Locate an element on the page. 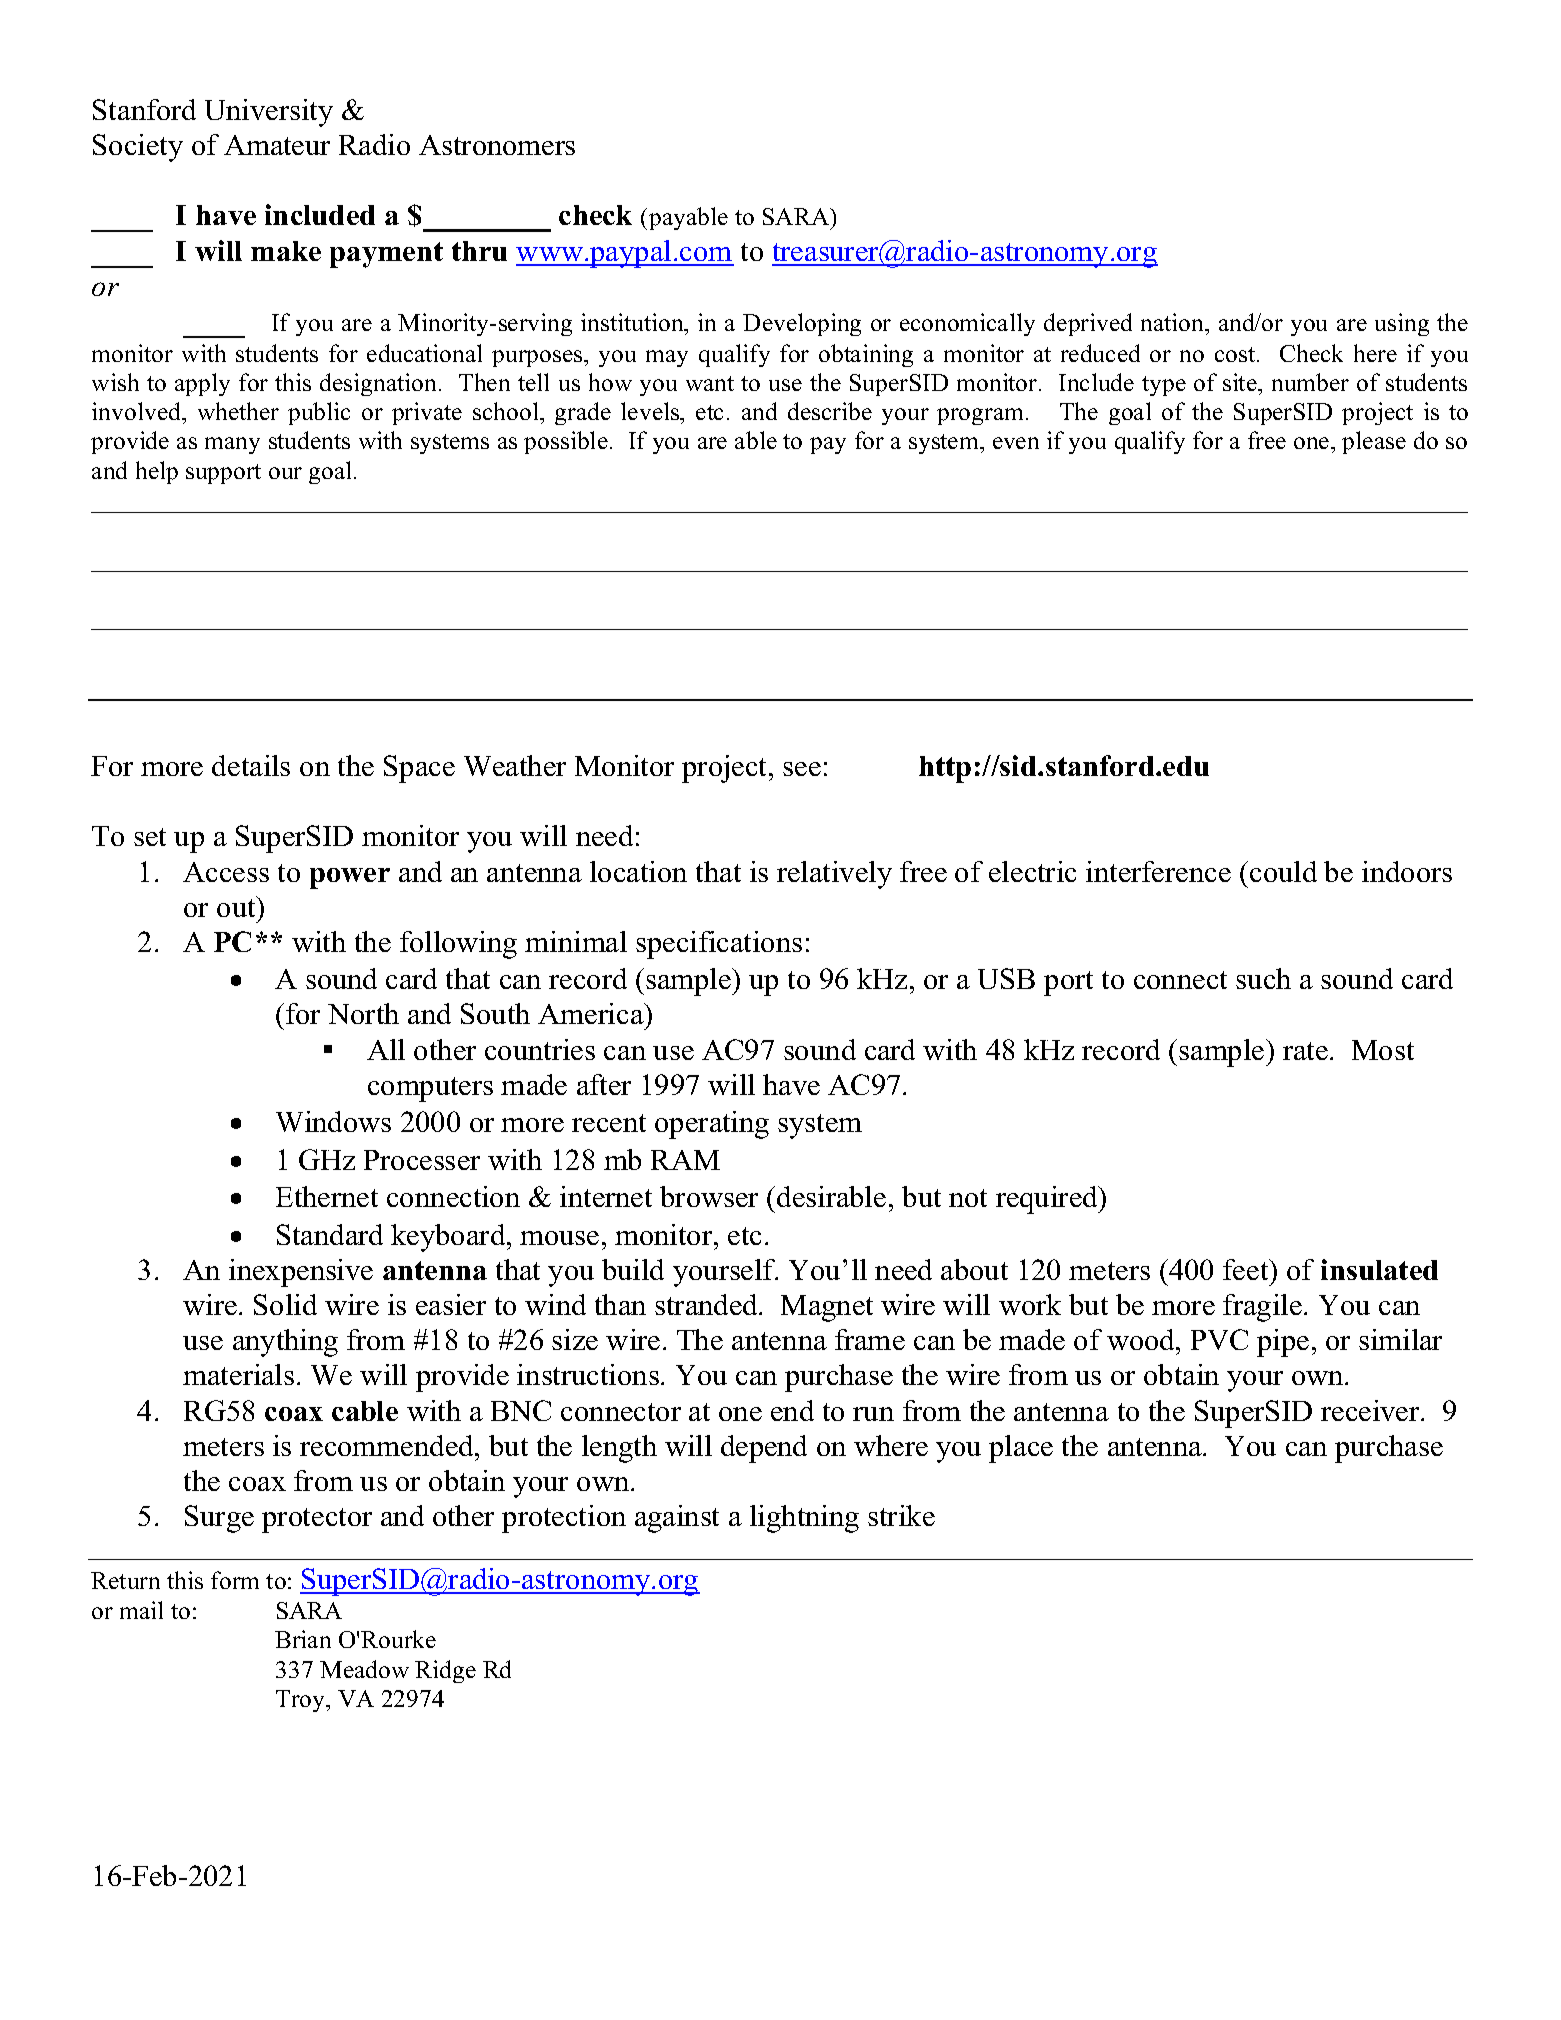 This document has width=1561, height=2020. could is located at coordinates (1283, 871).
